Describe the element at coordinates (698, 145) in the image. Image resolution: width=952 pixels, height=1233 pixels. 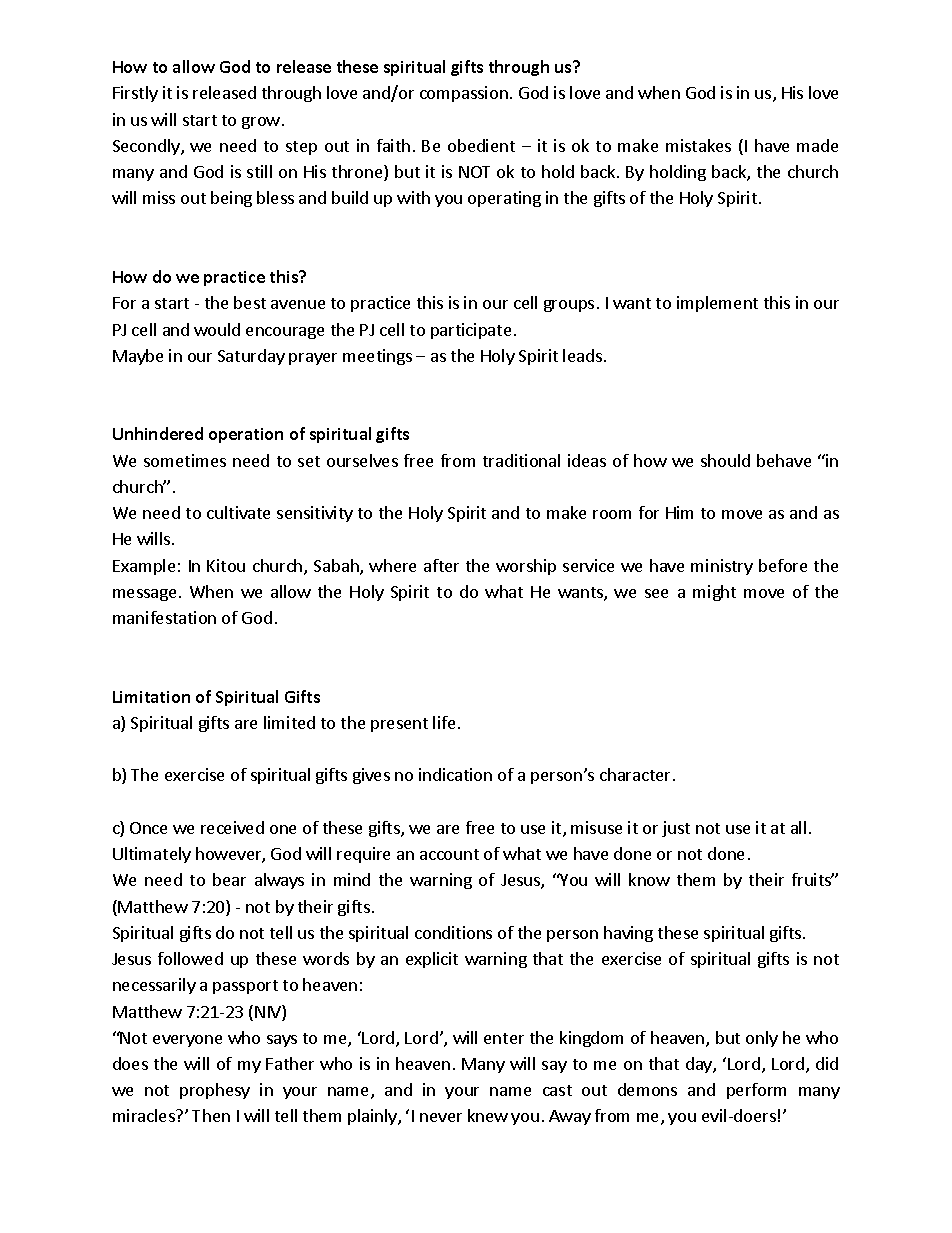
I see `mistakes` at that location.
